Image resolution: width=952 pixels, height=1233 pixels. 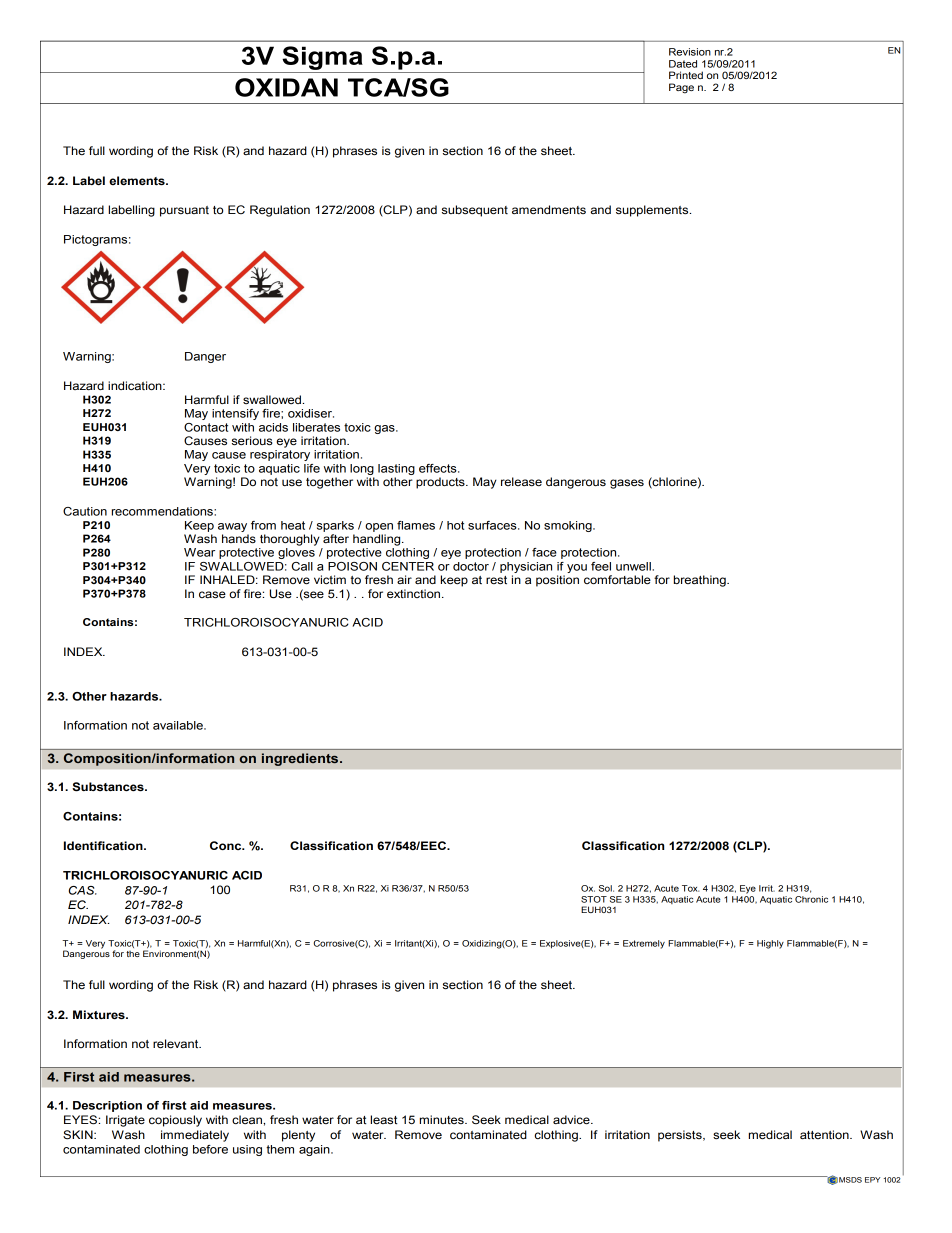 I want to click on case, so click(x=212, y=595).
